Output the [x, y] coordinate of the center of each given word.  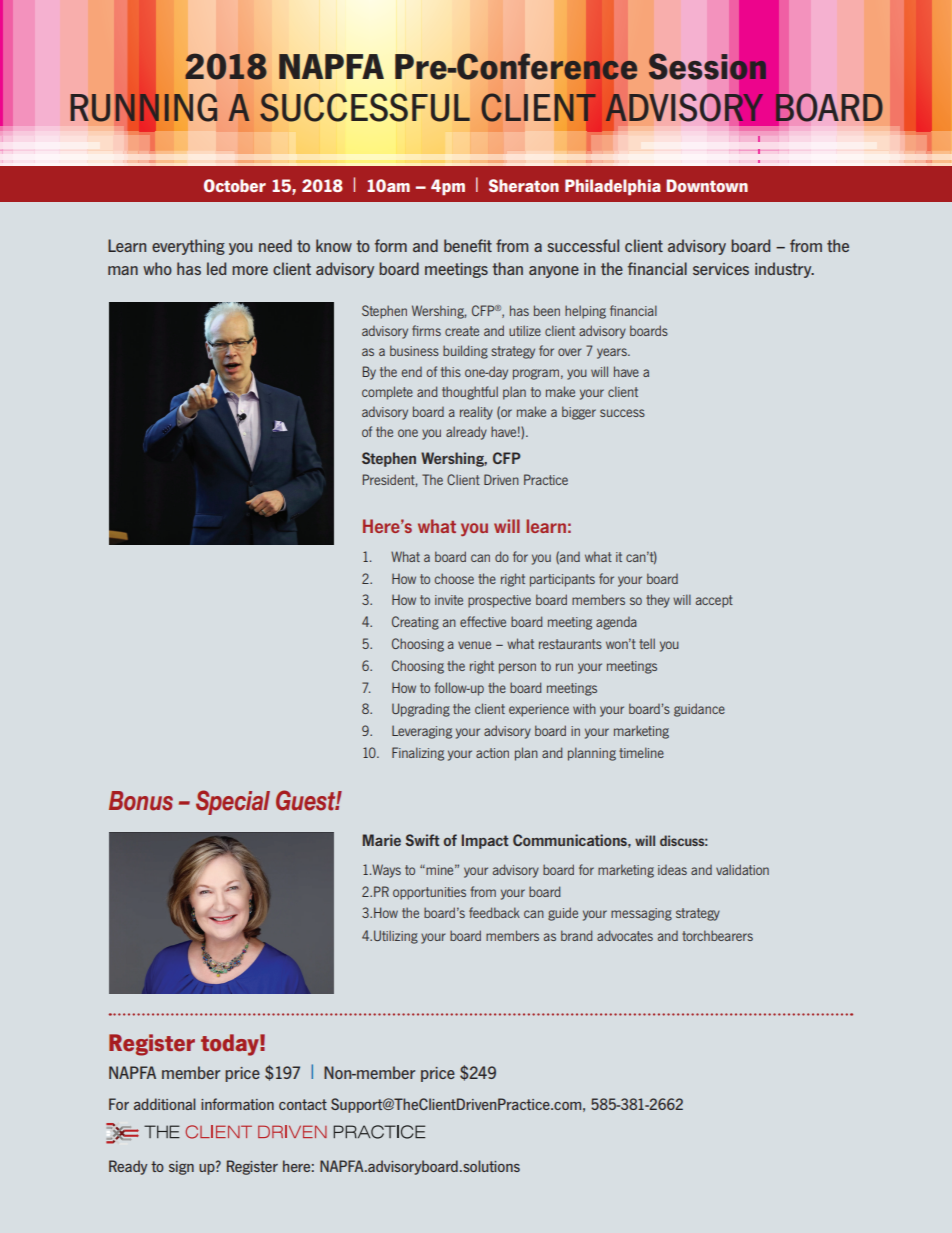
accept [714, 601]
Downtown [707, 185]
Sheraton [524, 185]
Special [233, 802]
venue [474, 645]
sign [181, 1168]
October [235, 185]
